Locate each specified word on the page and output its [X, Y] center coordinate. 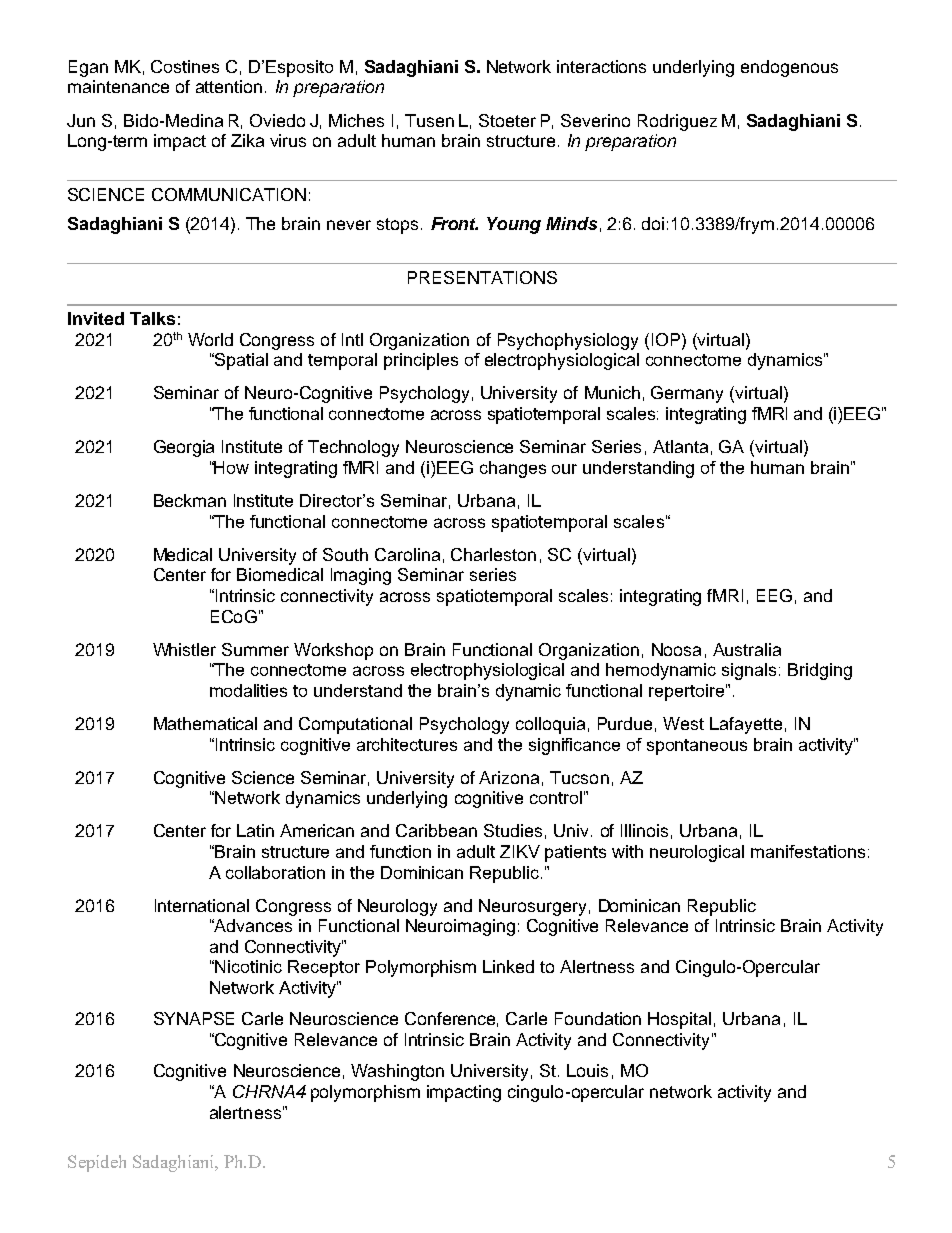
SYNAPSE [194, 1018]
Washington [397, 1072]
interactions [601, 66]
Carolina [407, 554]
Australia [747, 649]
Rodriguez [677, 122]
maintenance [118, 86]
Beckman [190, 500]
